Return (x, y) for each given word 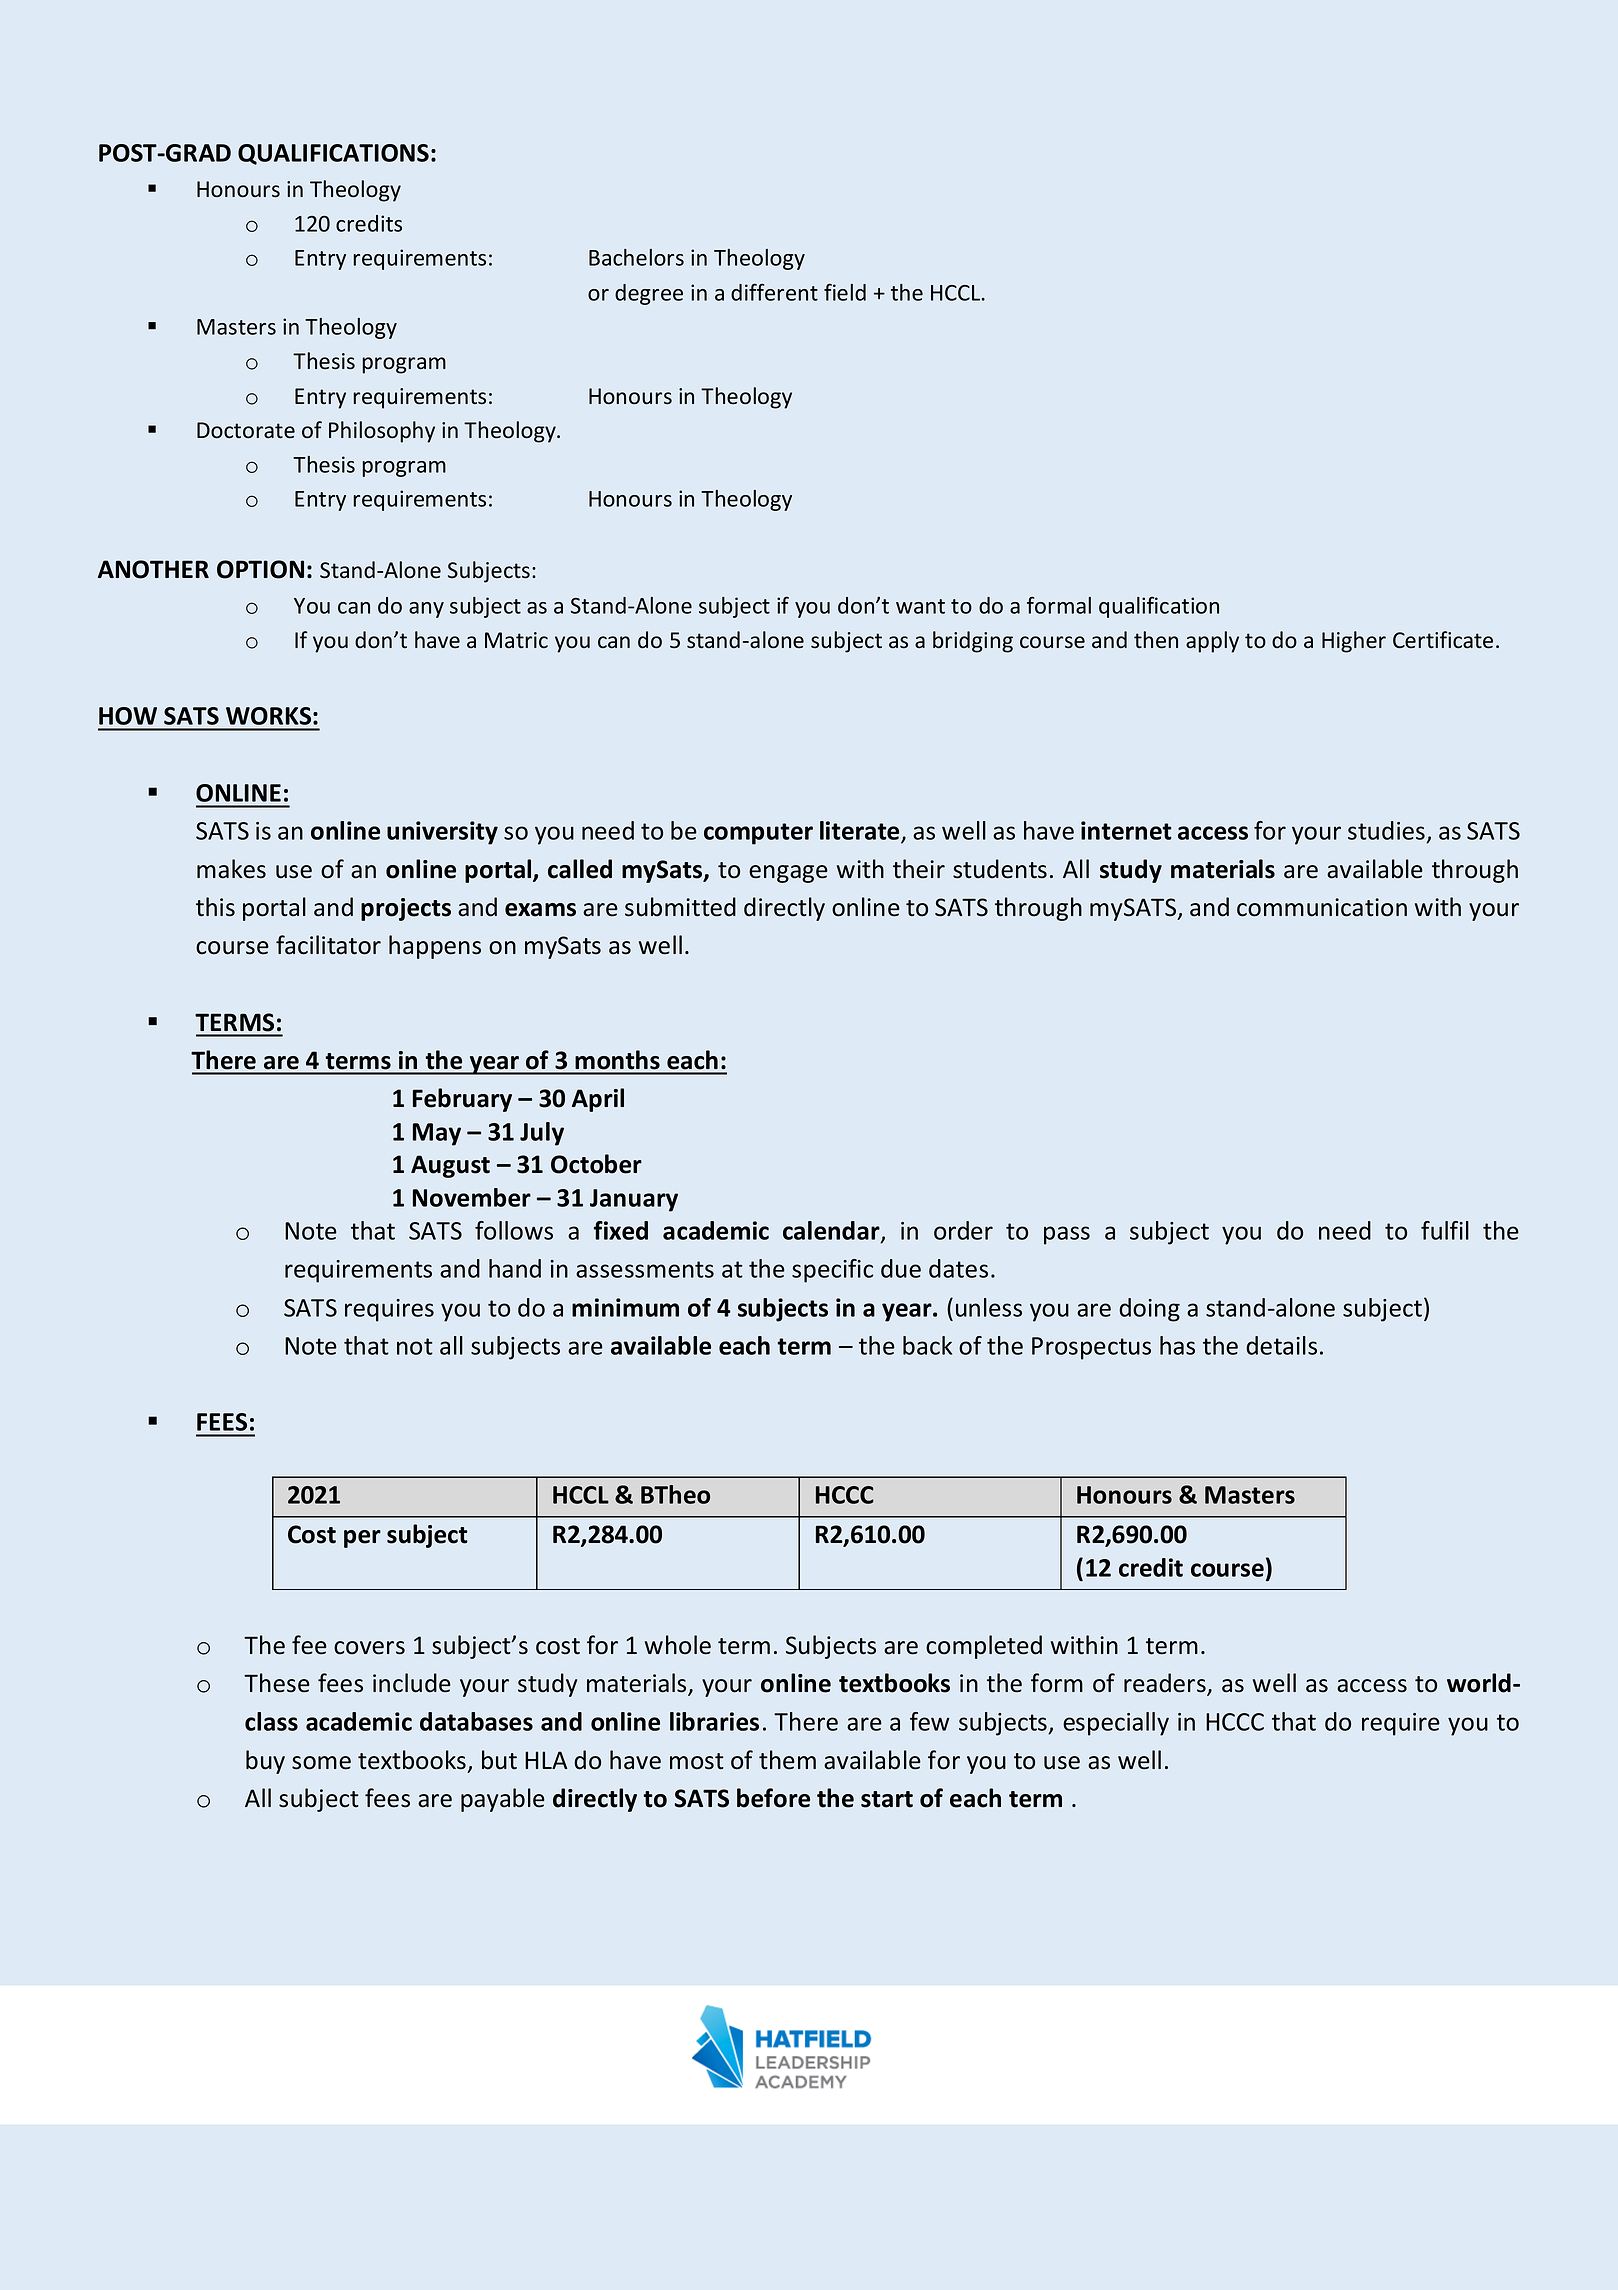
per (362, 1539)
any (426, 610)
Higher (1354, 642)
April (598, 1100)
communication (1322, 907)
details (1281, 1345)
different (774, 292)
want (920, 606)
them (787, 1760)
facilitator (328, 945)
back (927, 1345)
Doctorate (246, 430)
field (845, 292)
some (321, 1763)
